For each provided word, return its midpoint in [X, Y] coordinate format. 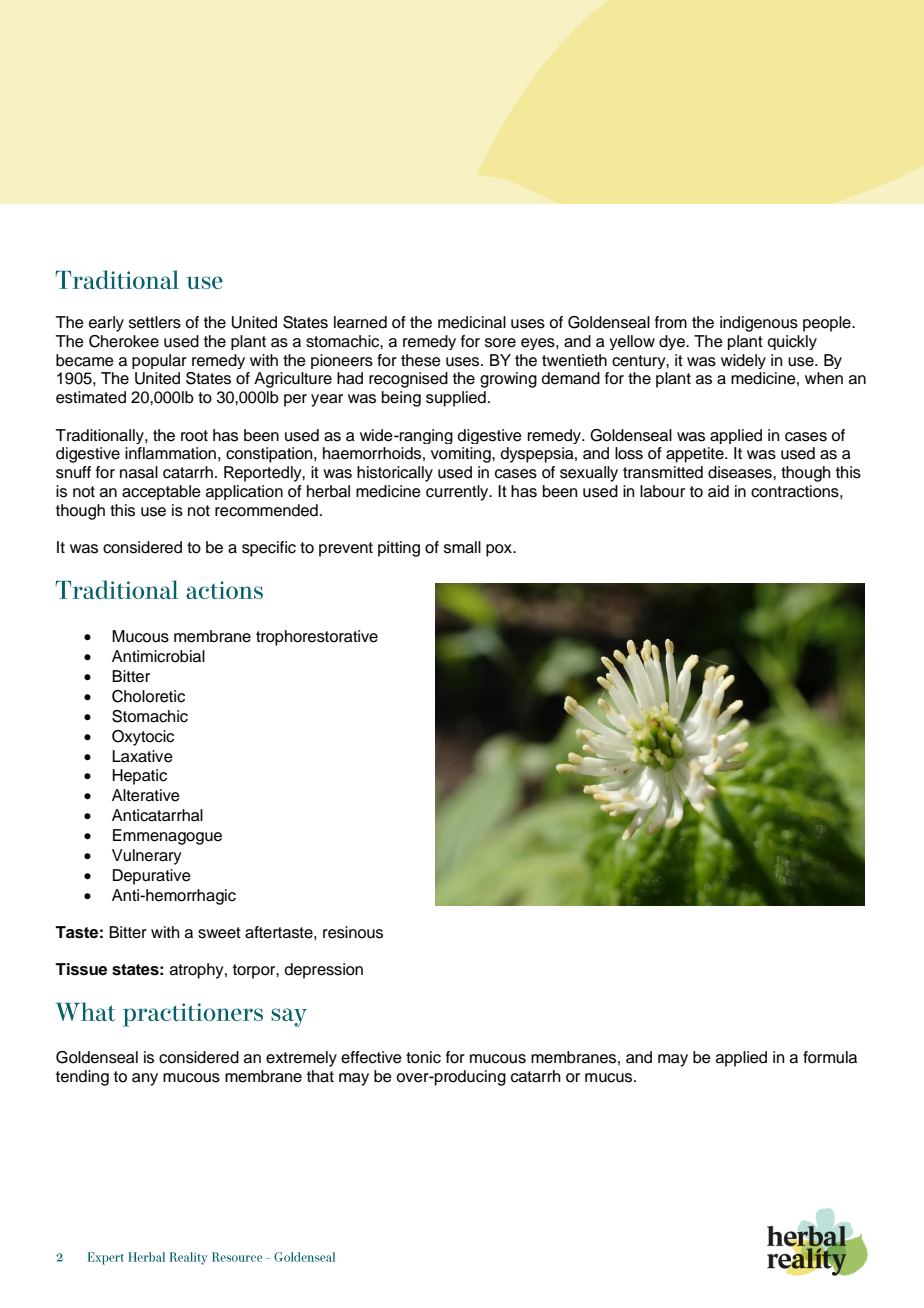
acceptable [161, 492]
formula [830, 1057]
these [421, 360]
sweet [219, 933]
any [145, 1079]
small [462, 547]
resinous [353, 932]
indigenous [759, 324]
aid [718, 491]
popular [159, 361]
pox [500, 550]
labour [662, 491]
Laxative [142, 756]
